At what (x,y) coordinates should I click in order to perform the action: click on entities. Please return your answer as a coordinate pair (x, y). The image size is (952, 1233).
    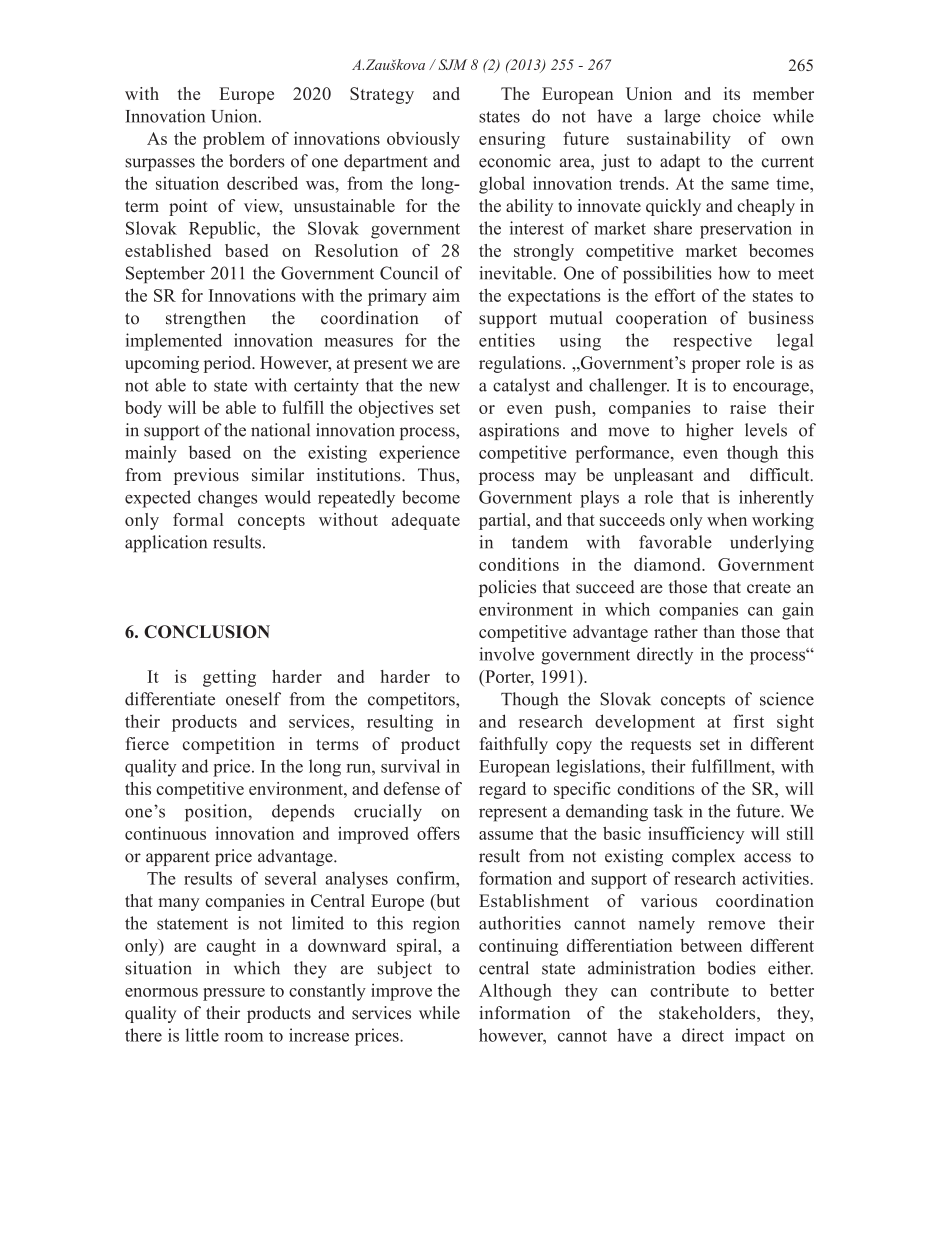
    Looking at the image, I should click on (507, 340).
